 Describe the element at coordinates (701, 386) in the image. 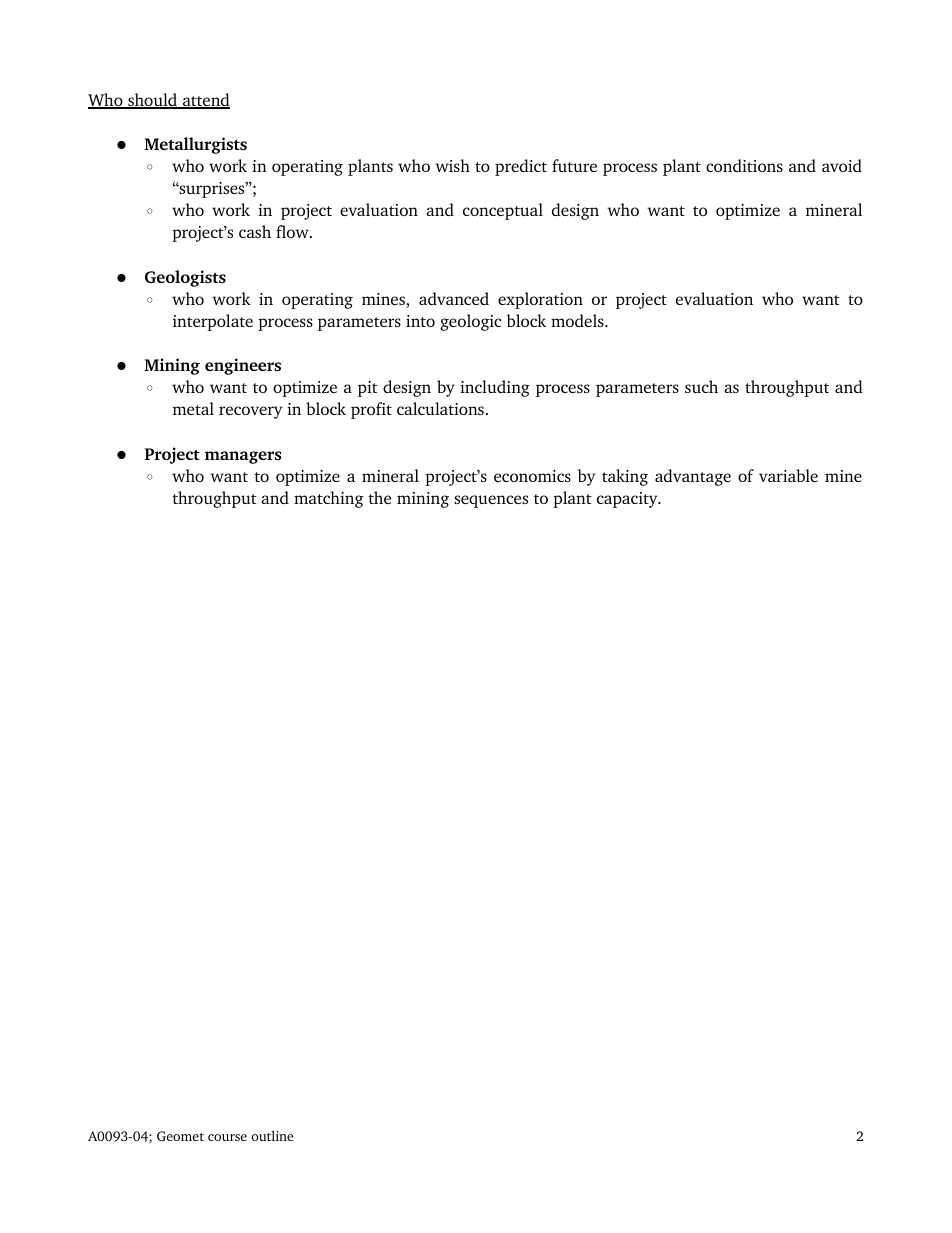

I see `such` at that location.
